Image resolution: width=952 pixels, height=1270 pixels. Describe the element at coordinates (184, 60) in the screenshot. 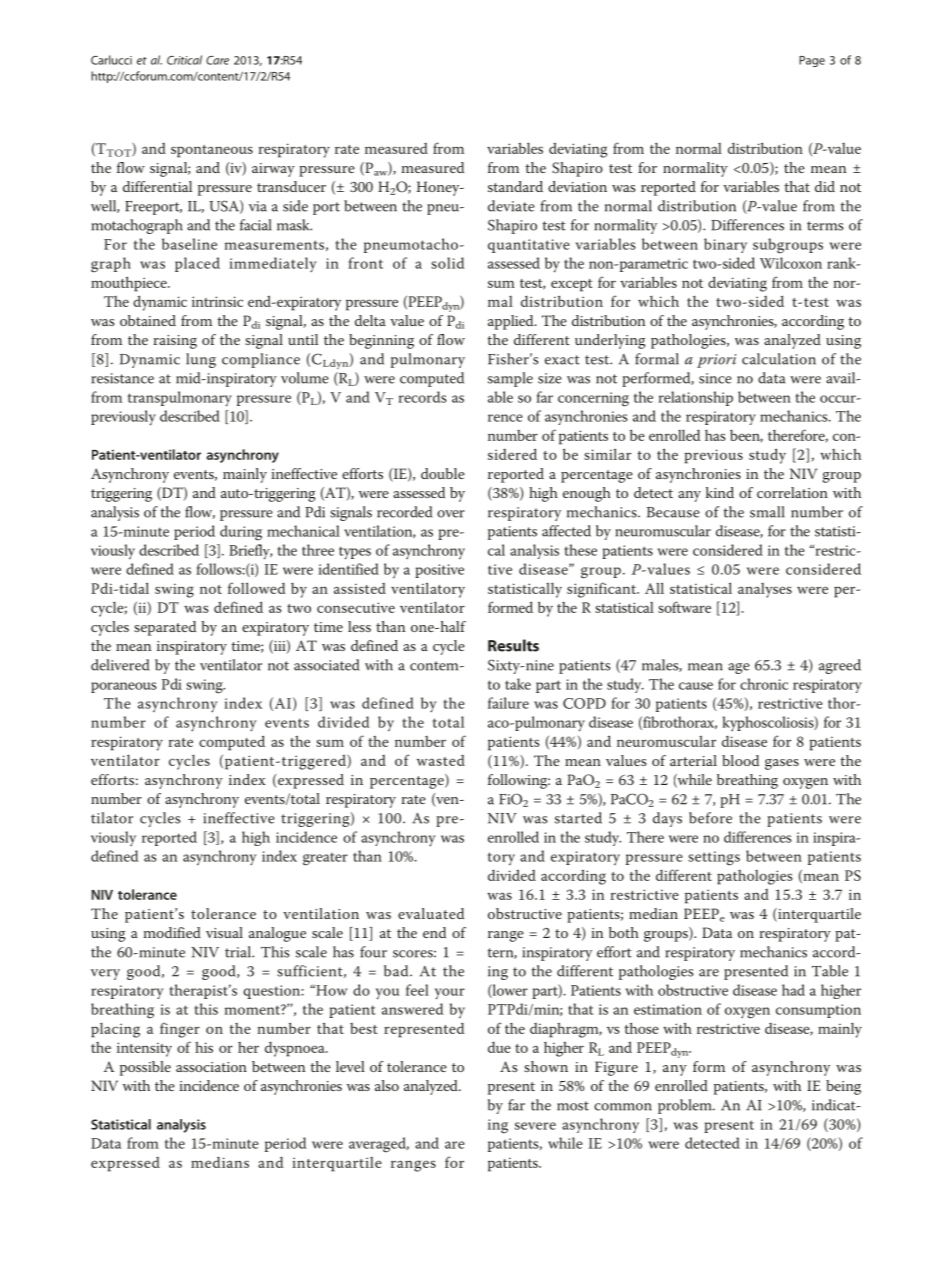

I see `Critical` at that location.
